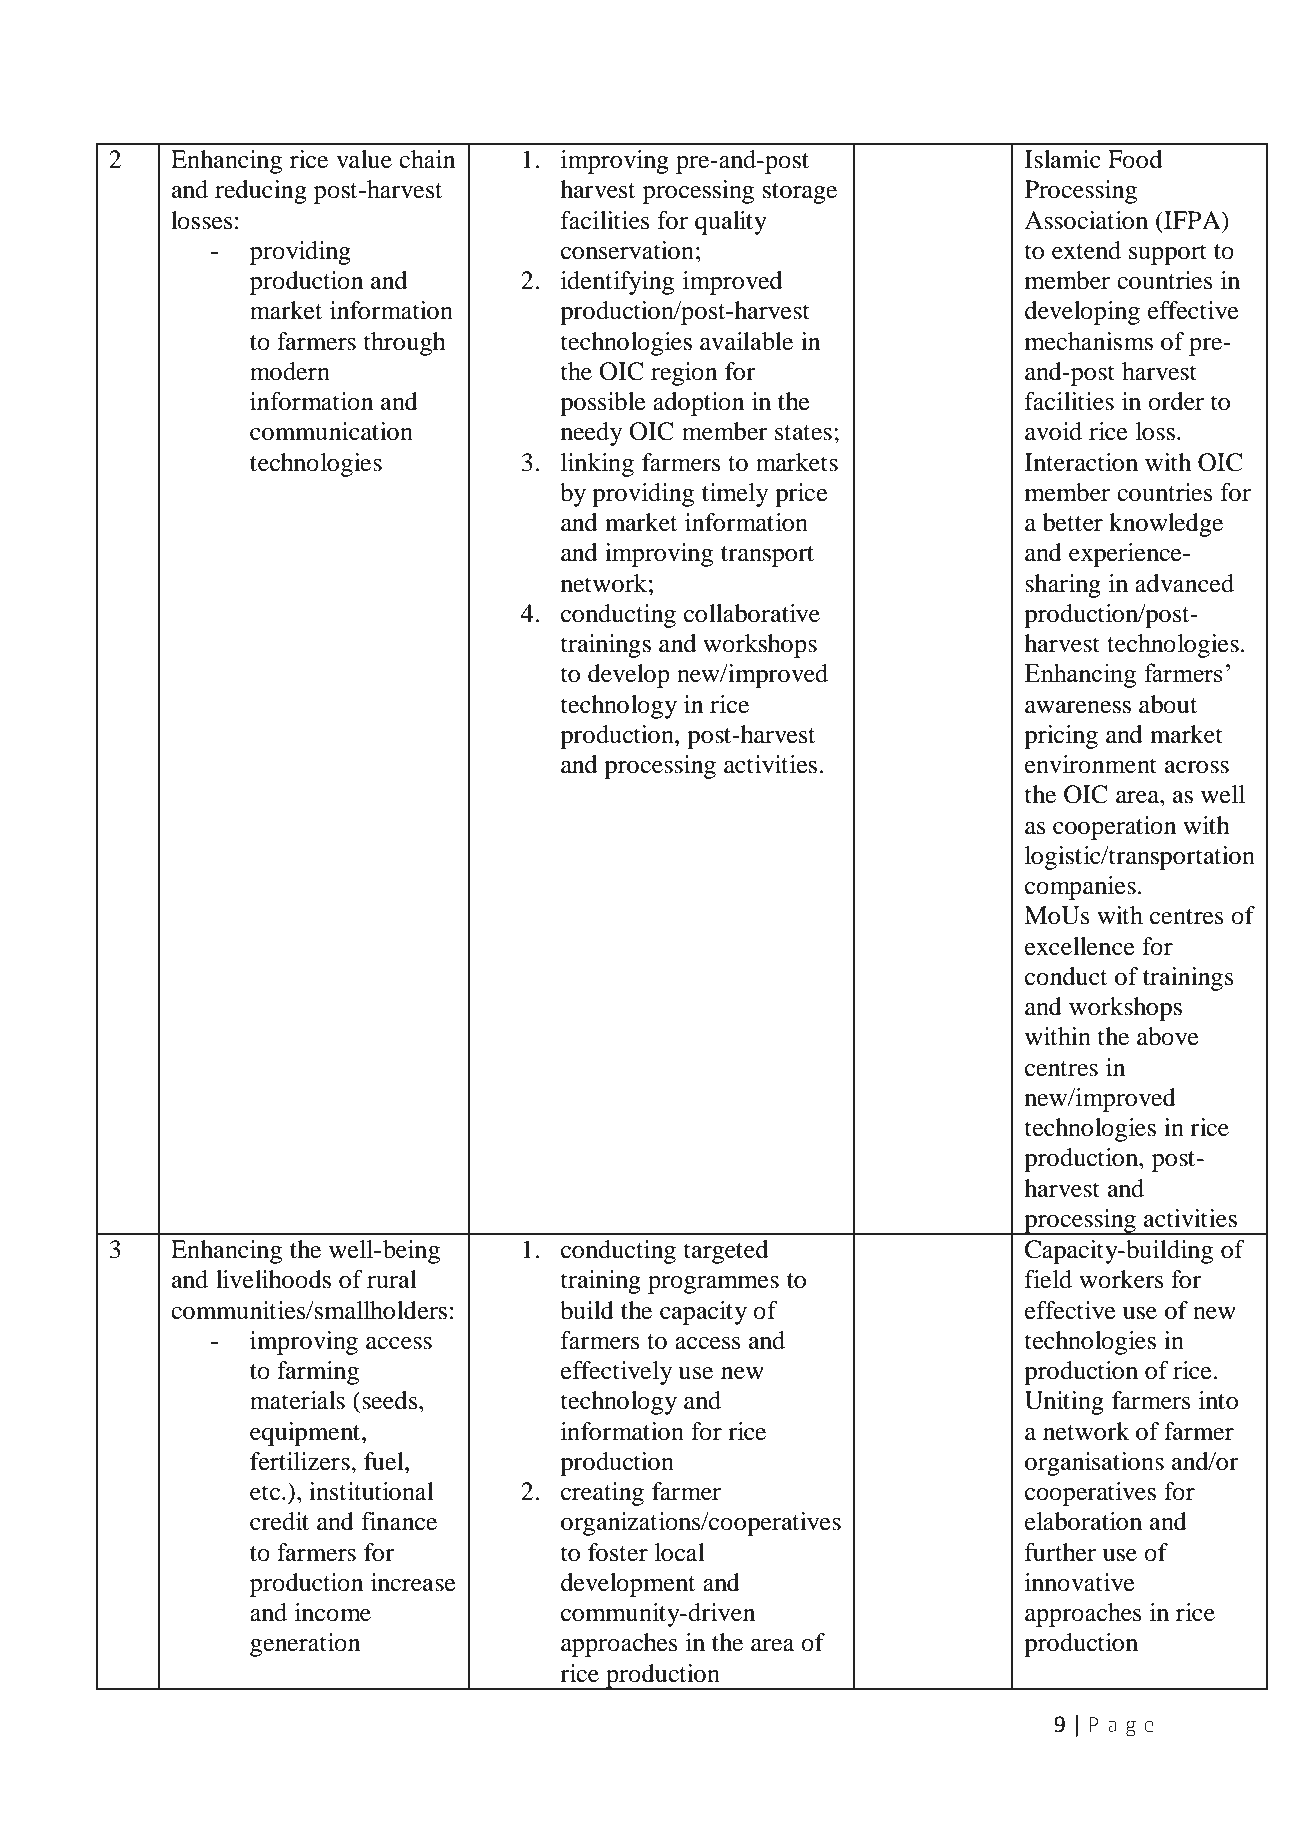  What do you see at coordinates (1086, 220) in the image?
I see `Association` at bounding box center [1086, 220].
